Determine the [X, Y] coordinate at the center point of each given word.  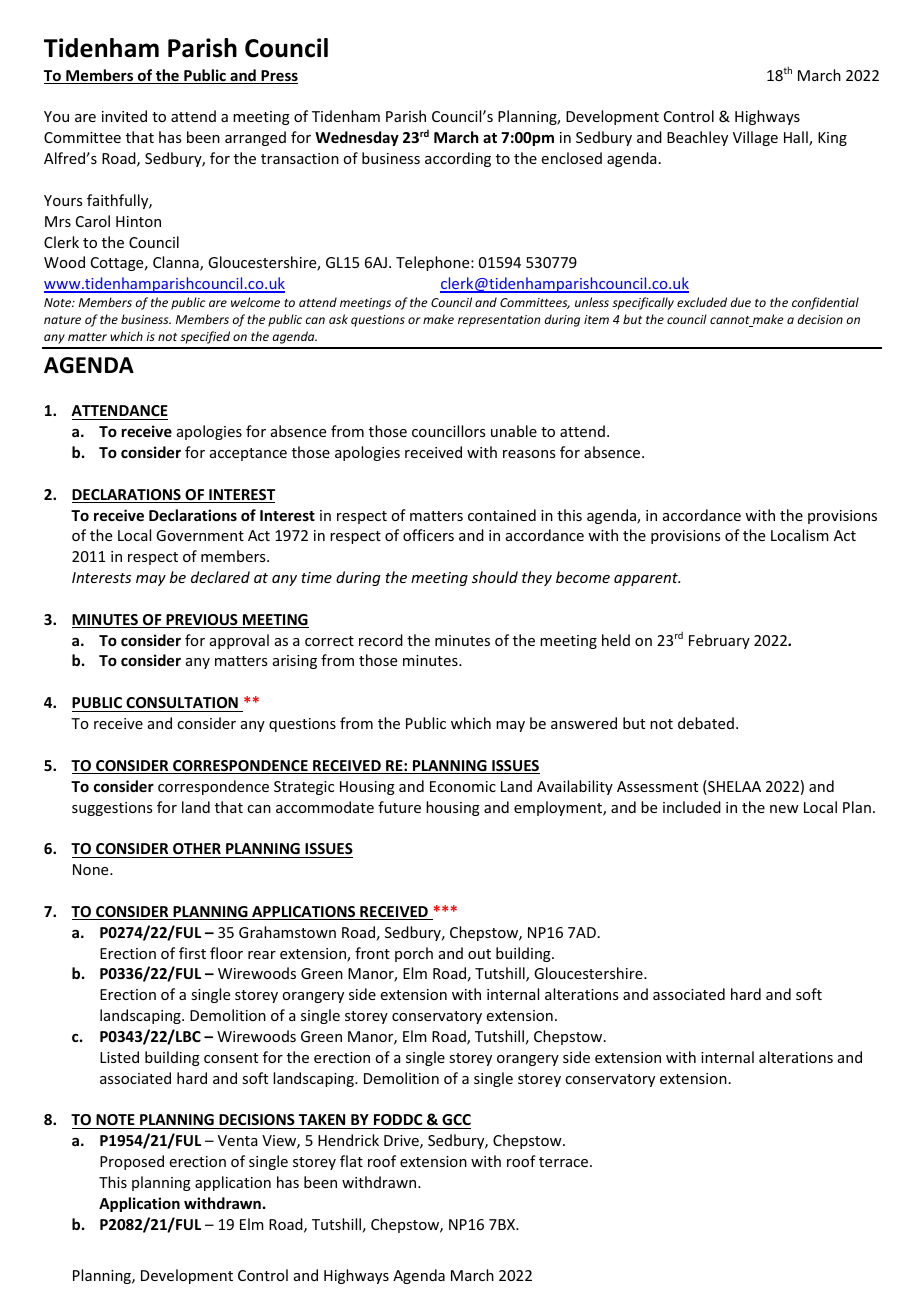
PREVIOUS [202, 621]
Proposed [132, 1162]
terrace [565, 1162]
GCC [456, 1119]
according [458, 159]
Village [755, 138]
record [381, 640]
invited [124, 116]
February [719, 641]
